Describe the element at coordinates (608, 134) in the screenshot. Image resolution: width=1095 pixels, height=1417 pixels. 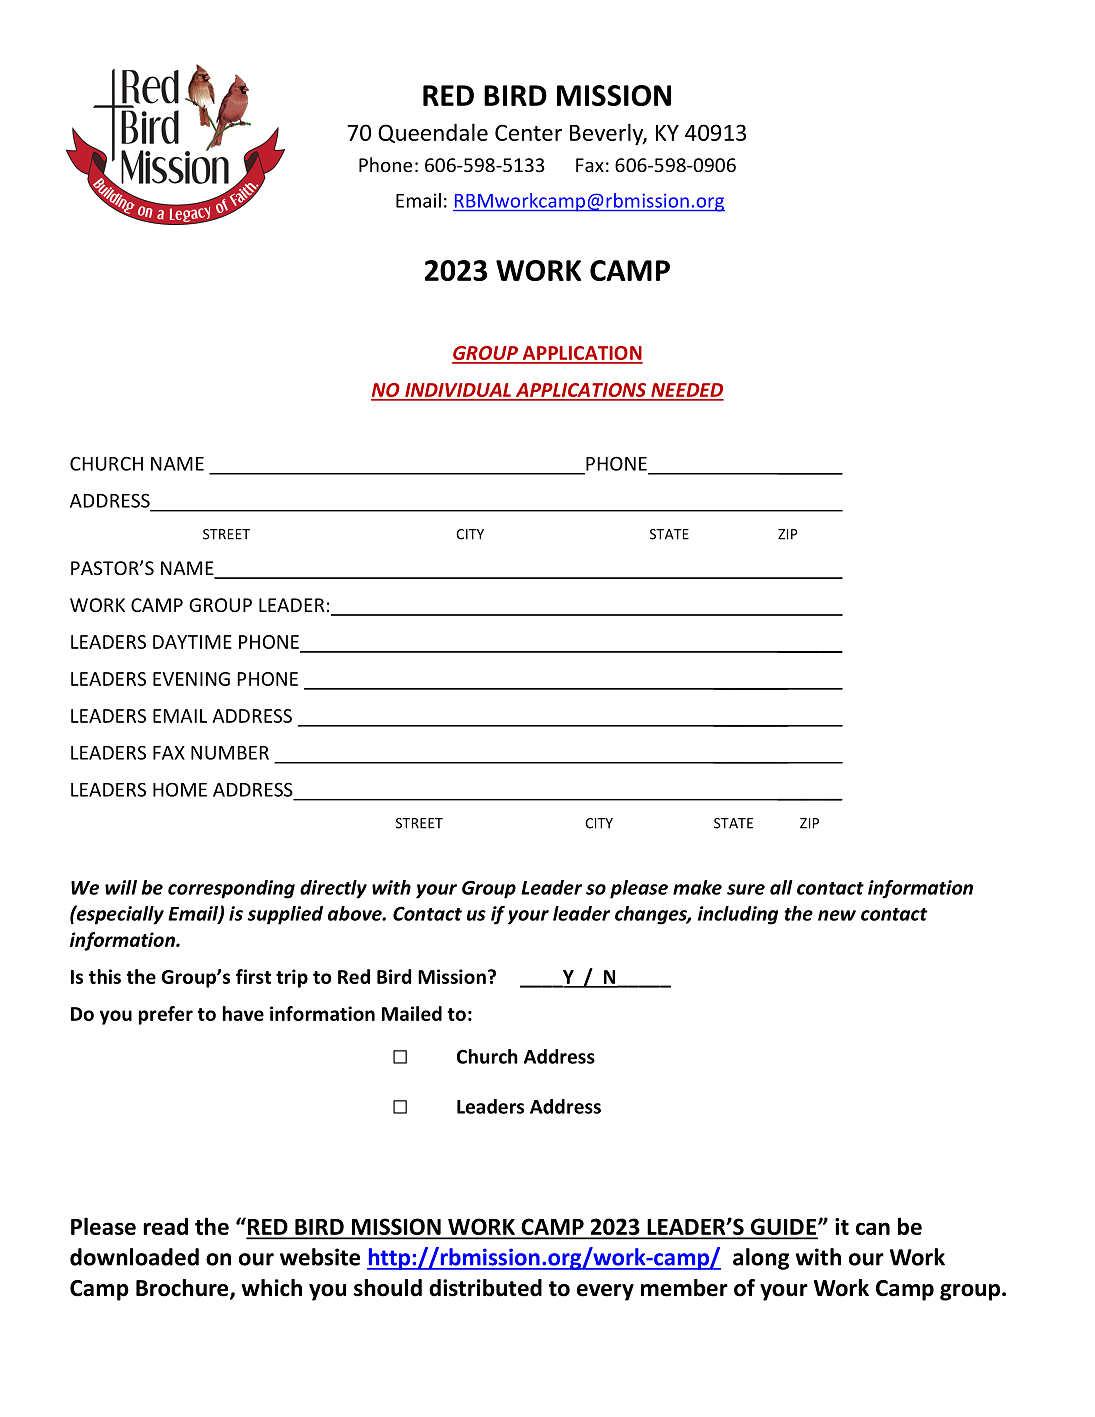
I see `Beverly` at that location.
